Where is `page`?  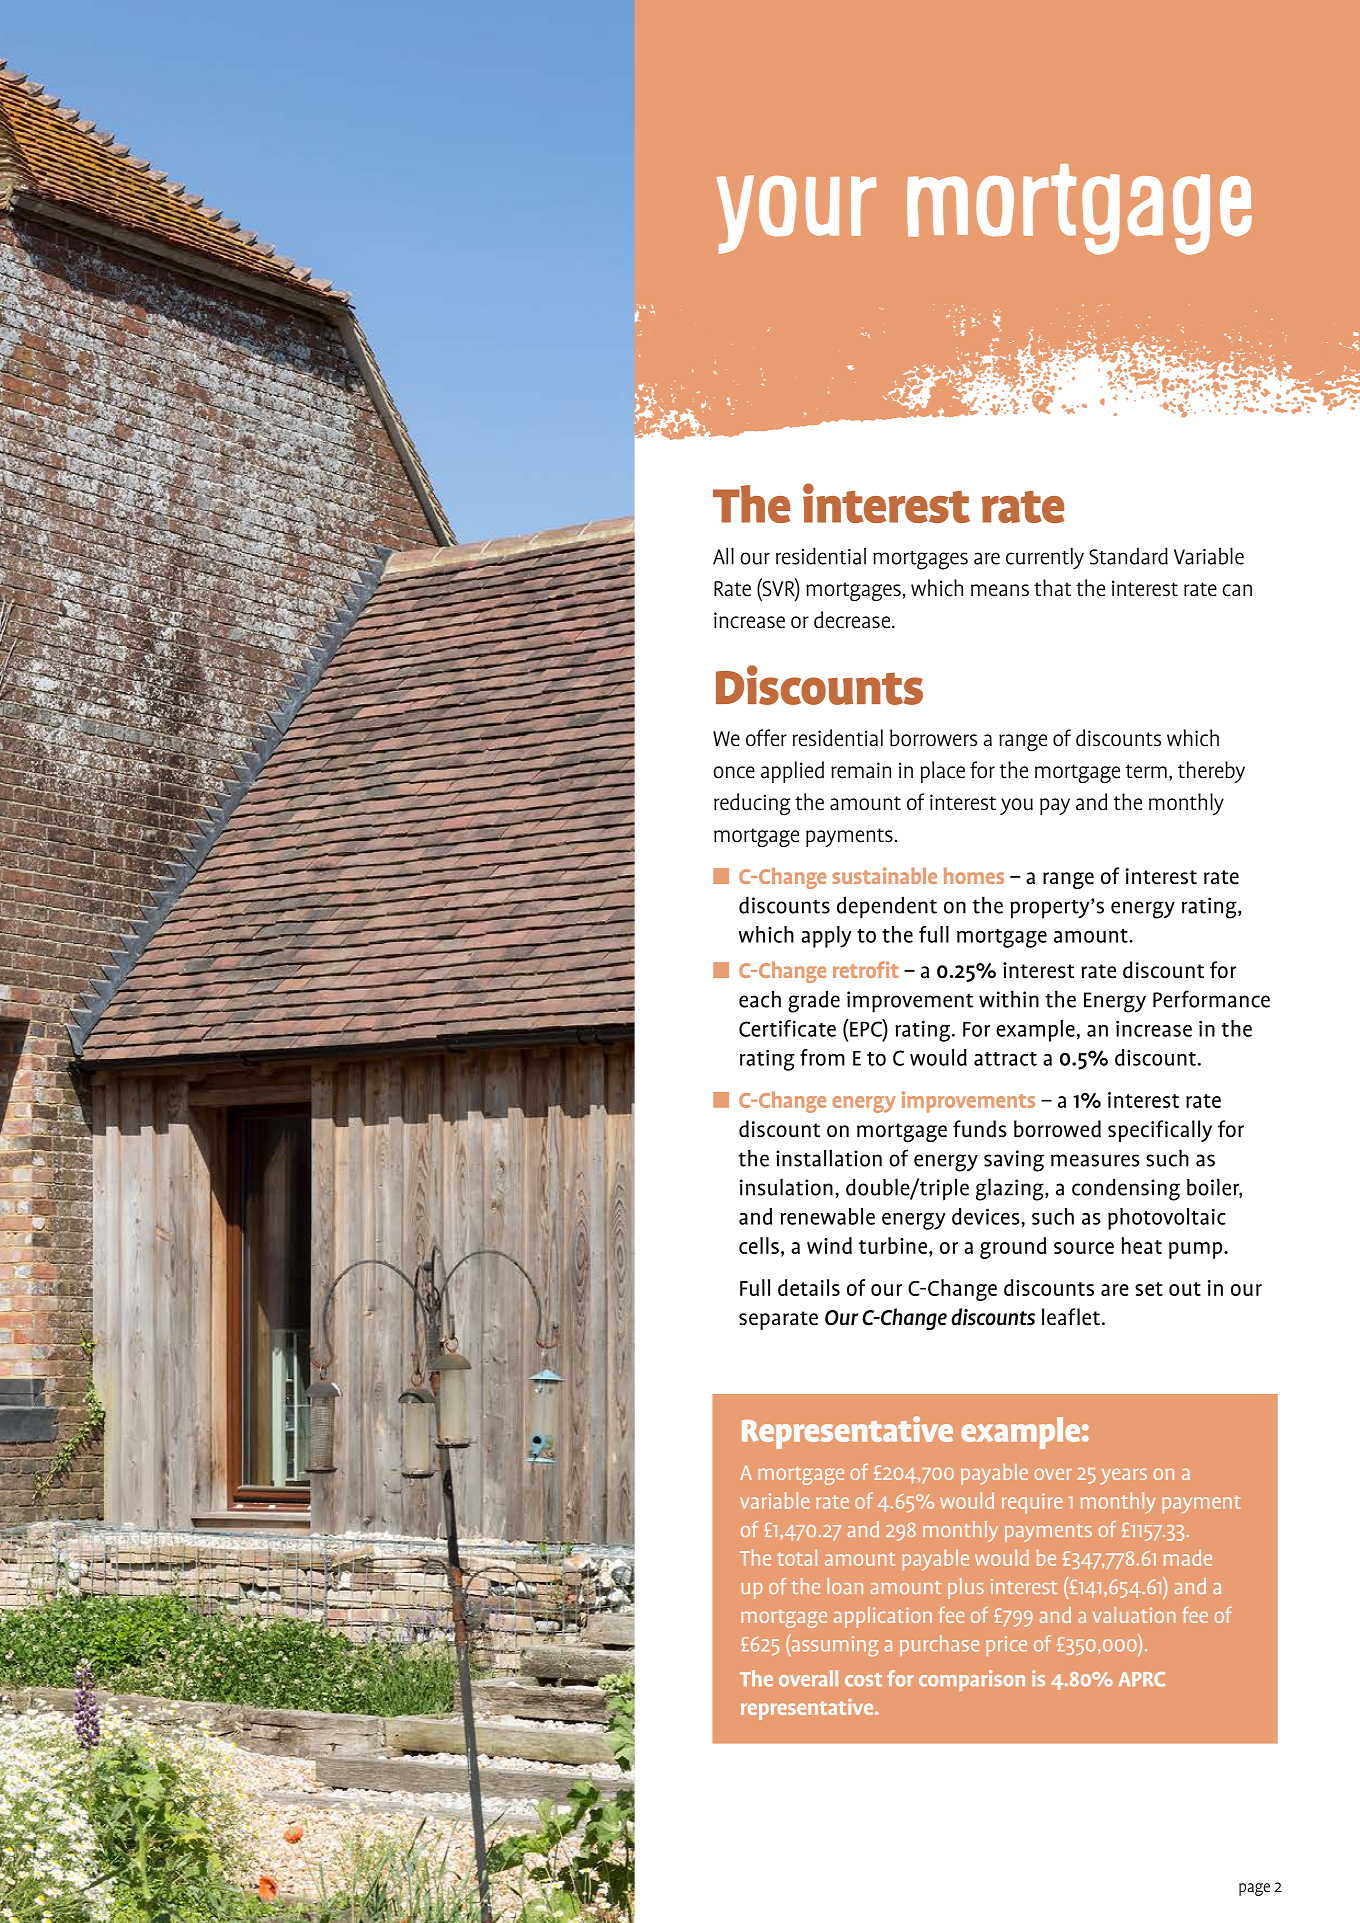
page is located at coordinates (1254, 1889).
